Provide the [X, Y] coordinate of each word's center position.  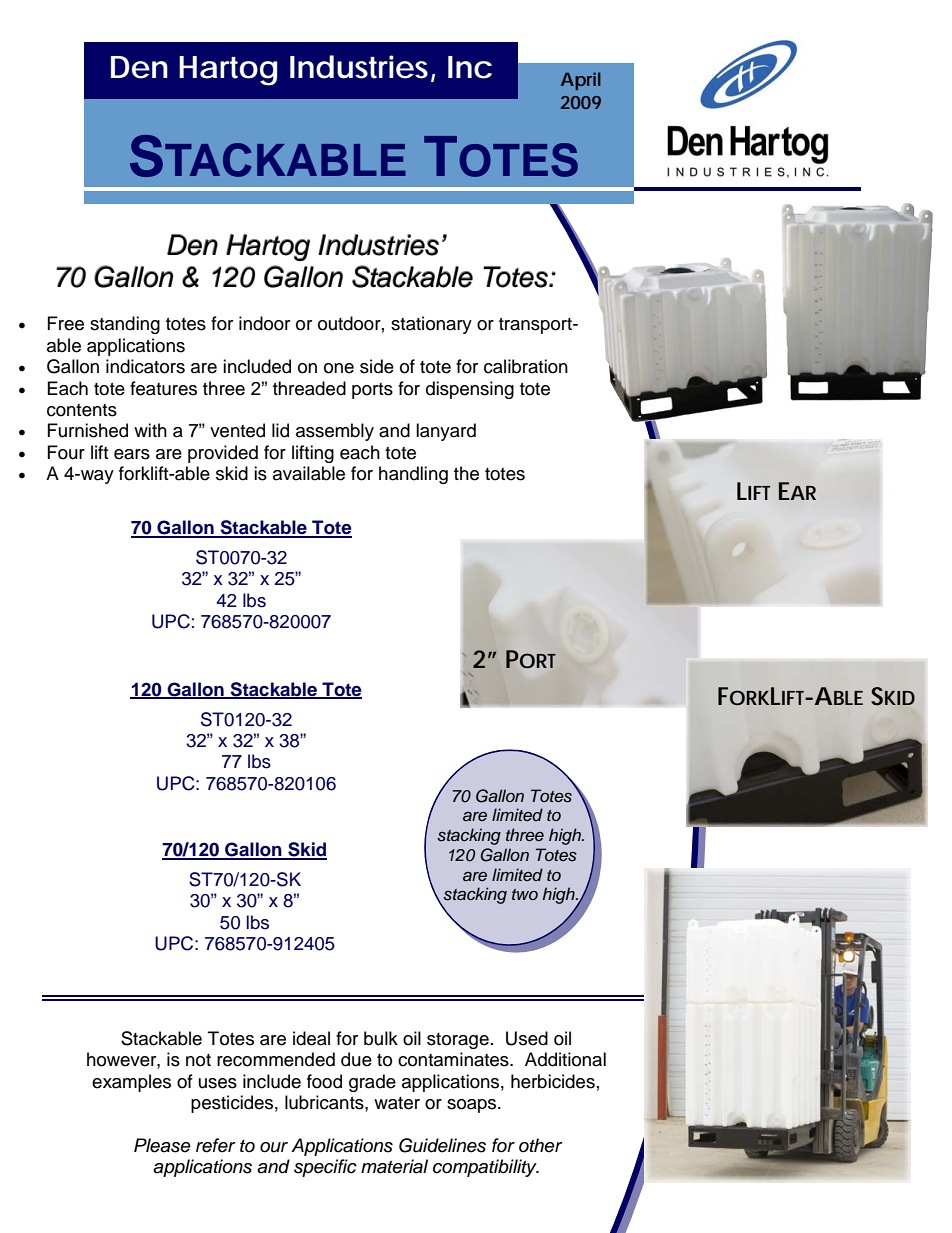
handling [413, 475]
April [581, 81]
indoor [264, 323]
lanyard [446, 432]
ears [132, 454]
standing [125, 325]
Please [162, 1145]
